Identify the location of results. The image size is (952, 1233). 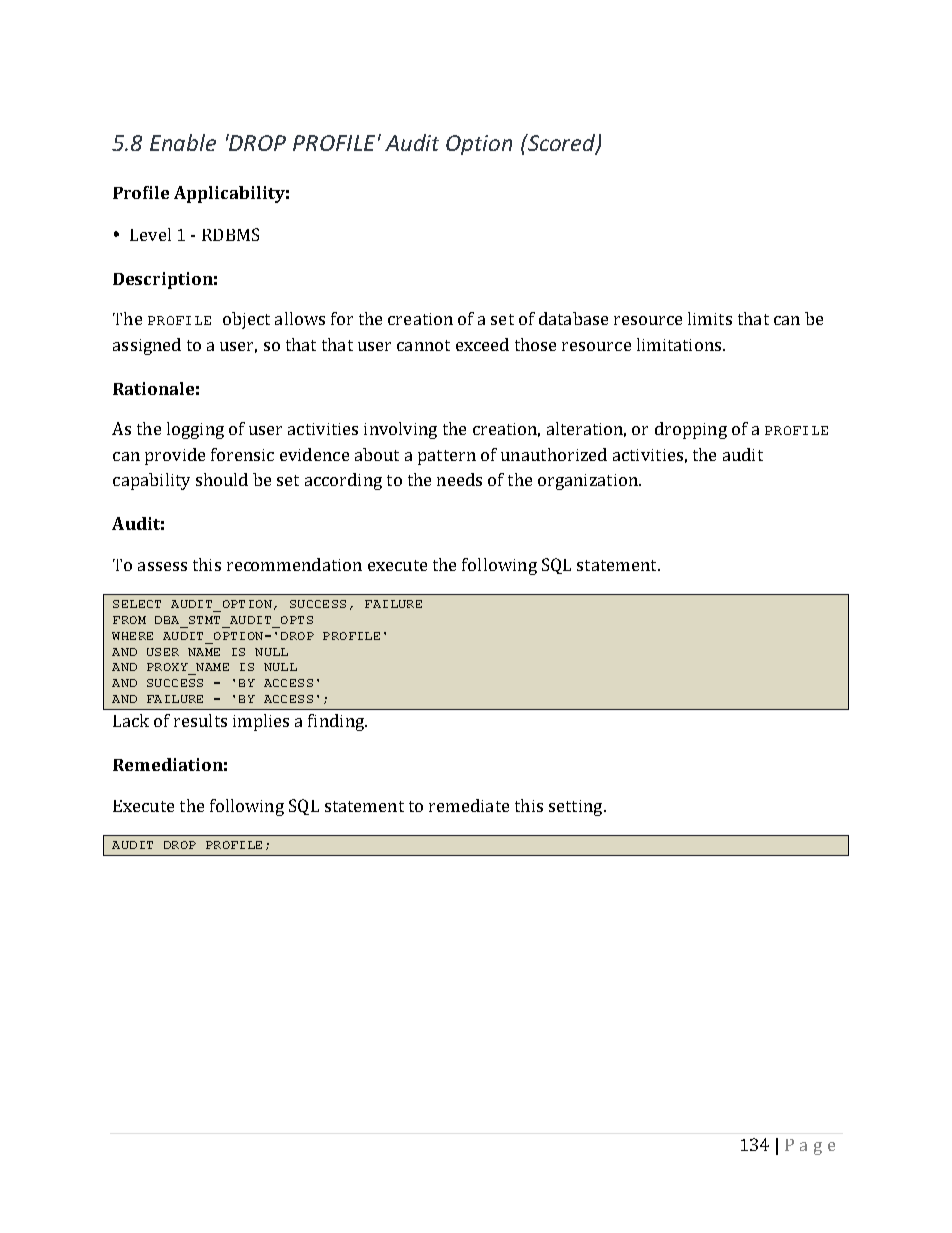
(200, 720).
